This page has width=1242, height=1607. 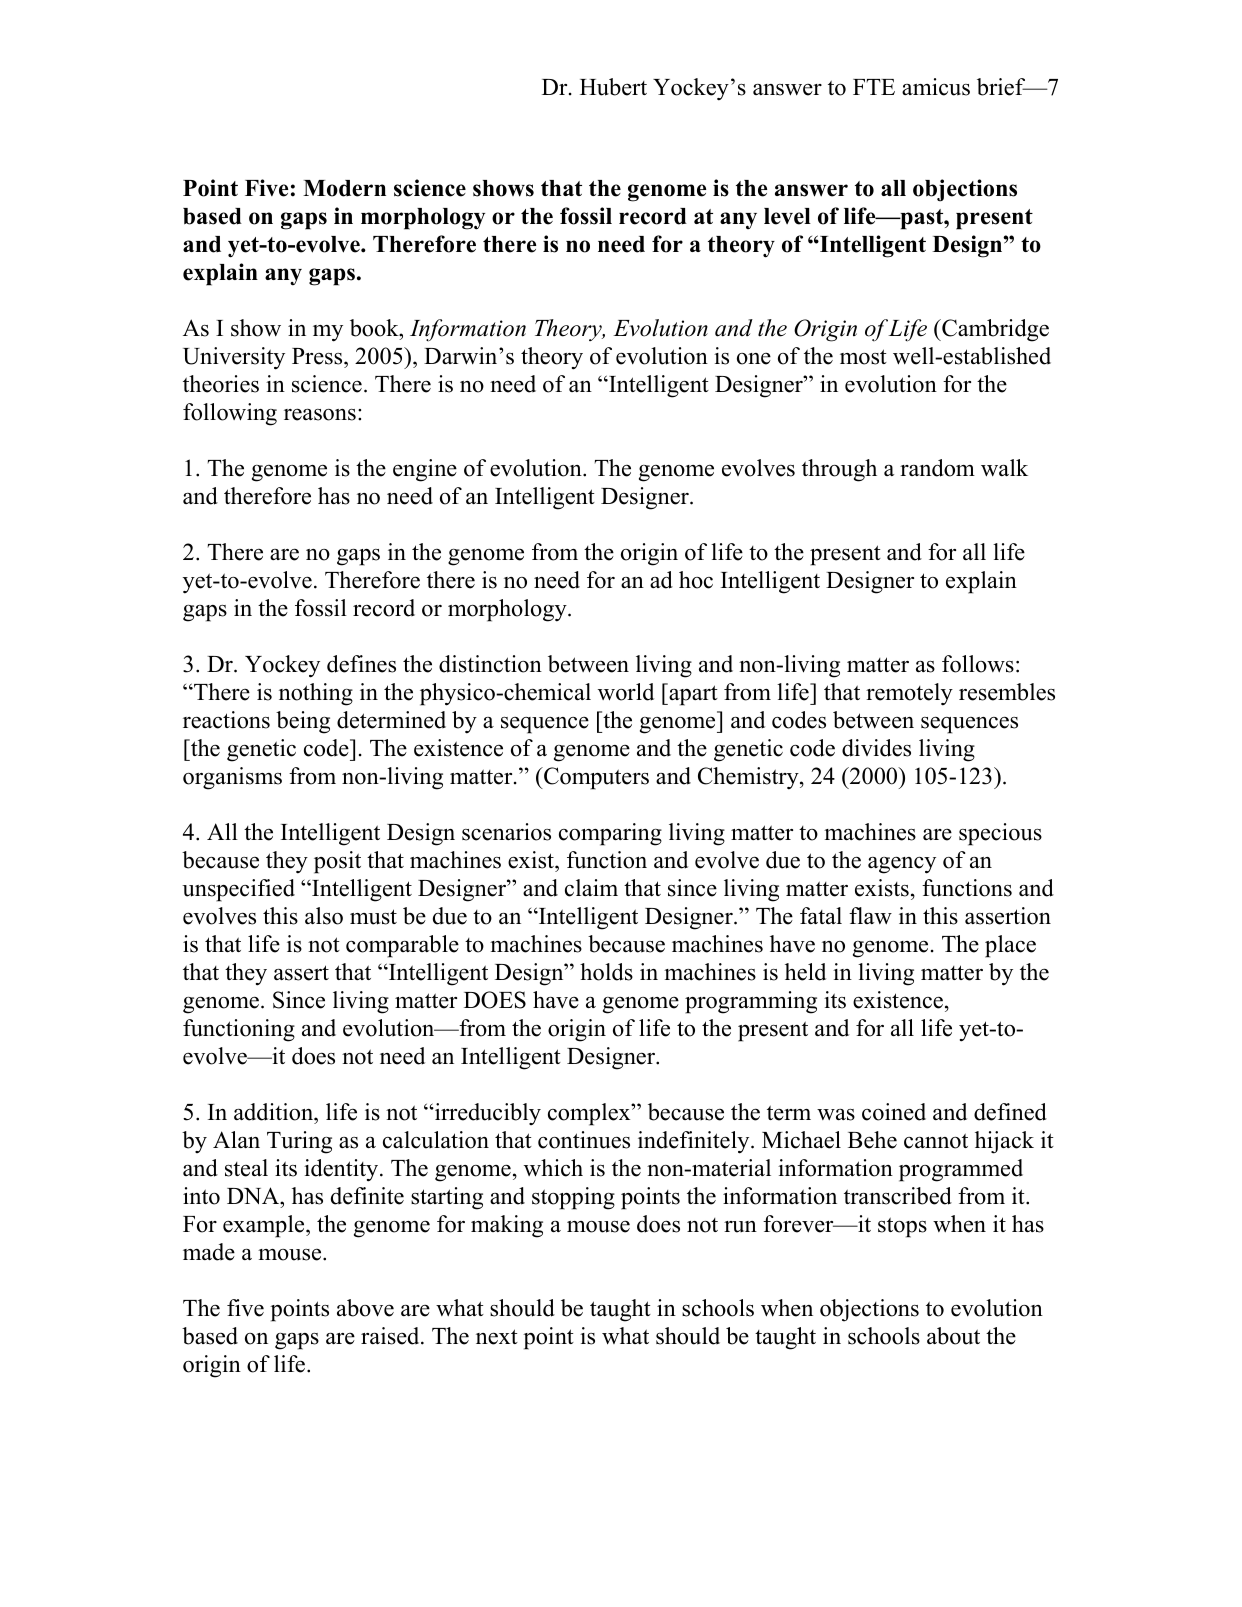 What do you see at coordinates (320, 414) in the page?
I see `reasons` at bounding box center [320, 414].
